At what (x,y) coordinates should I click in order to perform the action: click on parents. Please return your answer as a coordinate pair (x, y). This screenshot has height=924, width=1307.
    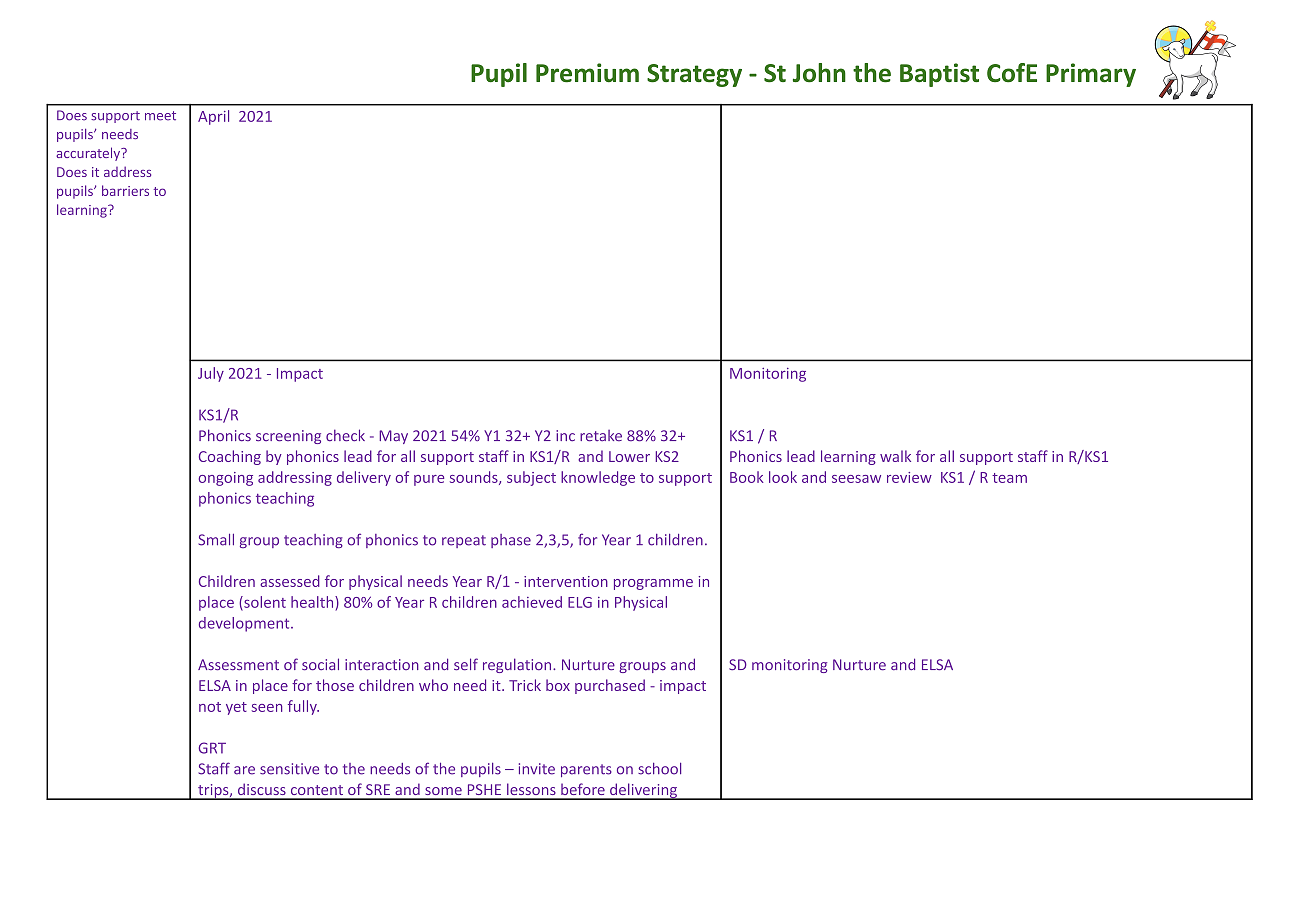
    Looking at the image, I should click on (586, 770).
